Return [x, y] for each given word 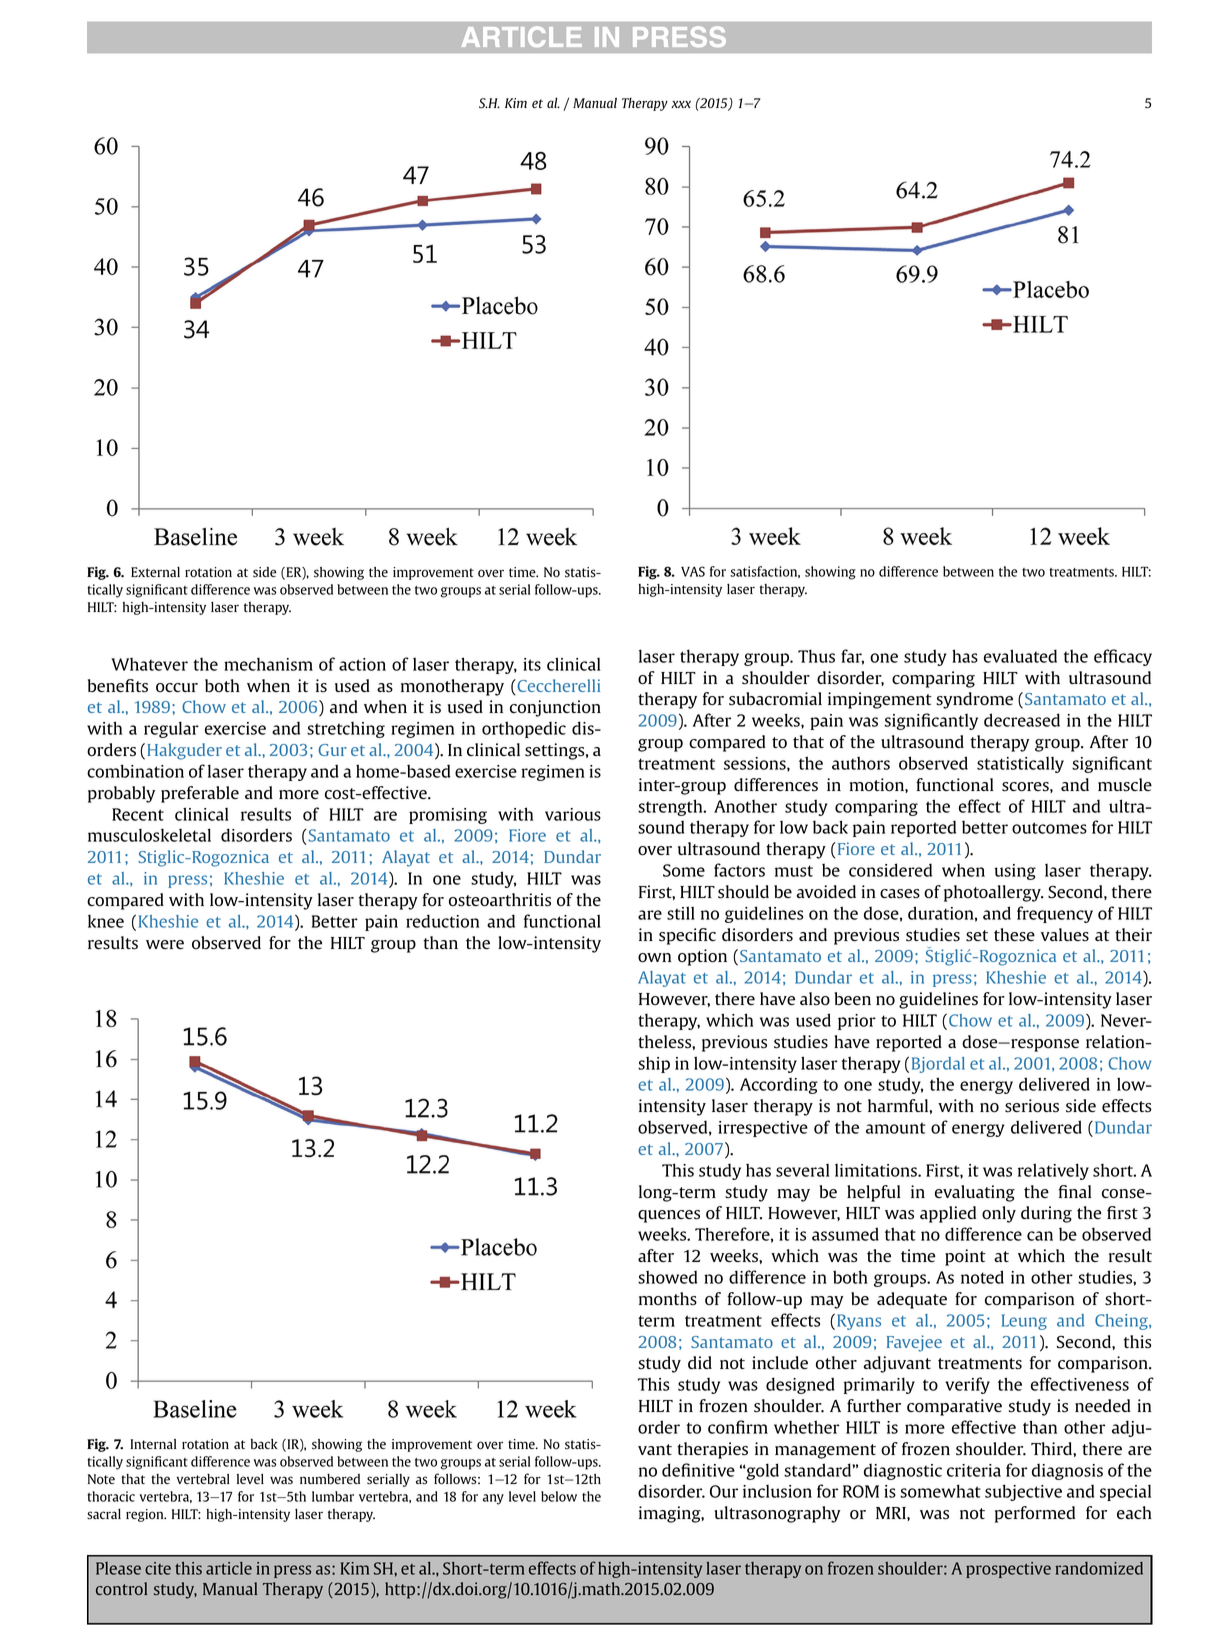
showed [667, 1277]
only [999, 1214]
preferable [200, 794]
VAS [693, 571]
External [155, 572]
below [559, 1496]
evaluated [1020, 656]
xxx [681, 104]
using [1015, 872]
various [573, 814]
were [165, 944]
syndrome [974, 700]
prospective [1008, 1570]
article [229, 1568]
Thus [816, 656]
